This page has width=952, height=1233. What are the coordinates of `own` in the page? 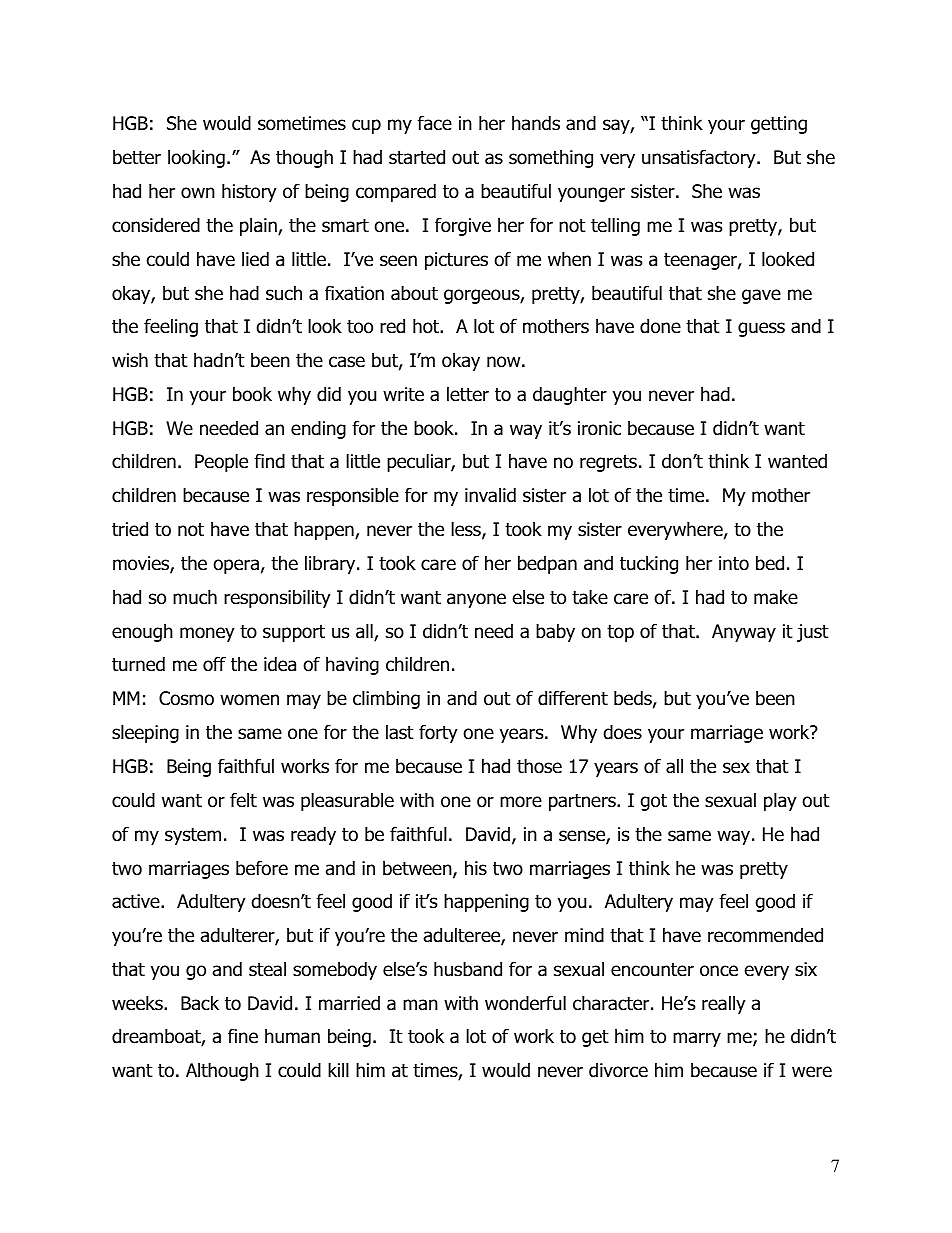 It's located at (198, 193).
